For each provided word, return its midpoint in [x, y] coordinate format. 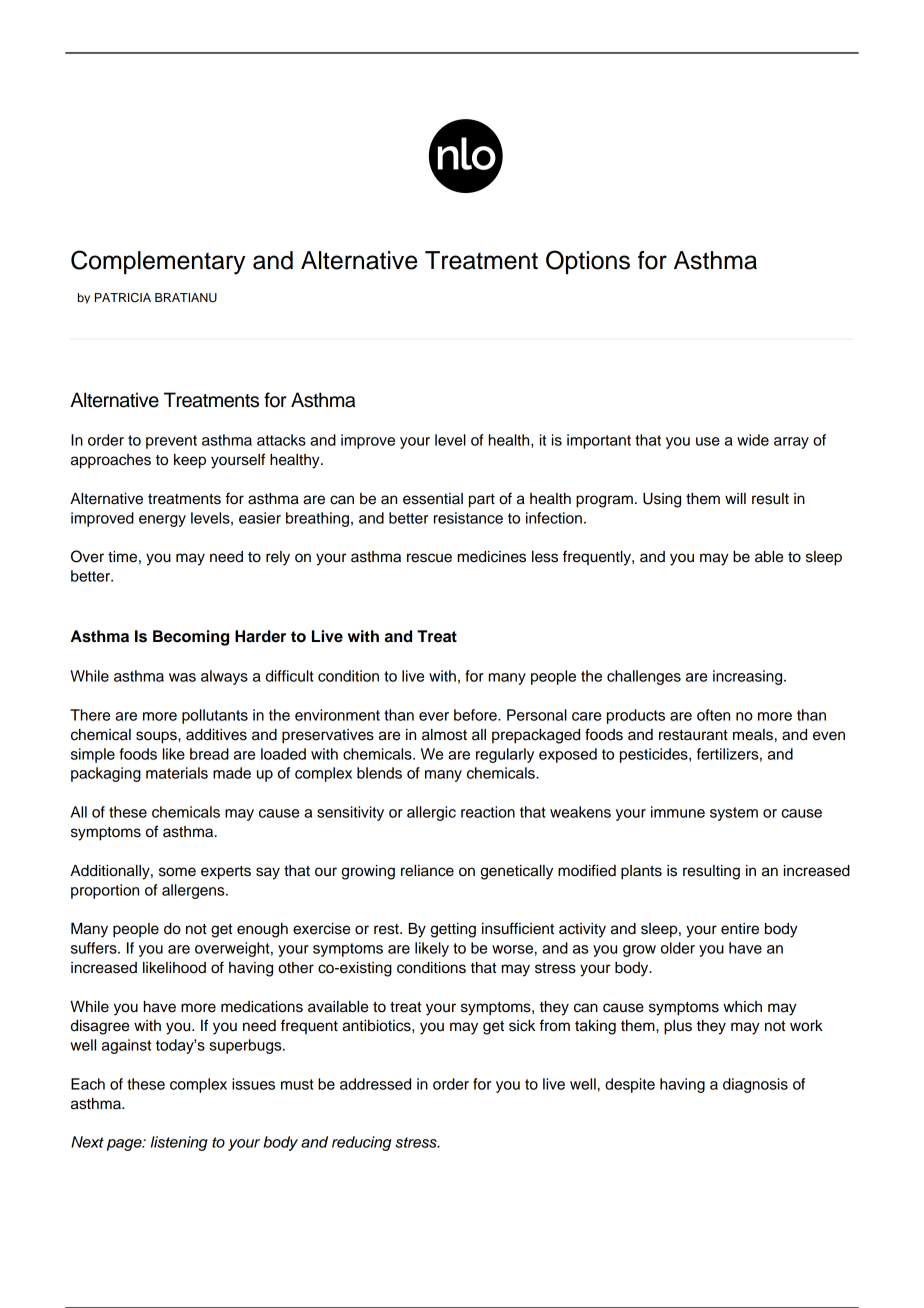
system [734, 814]
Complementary [158, 262]
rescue [429, 558]
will [735, 498]
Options [588, 262]
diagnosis [755, 1085]
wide [753, 440]
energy [162, 521]
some [177, 872]
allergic [431, 813]
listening [179, 1143]
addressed [375, 1084]
